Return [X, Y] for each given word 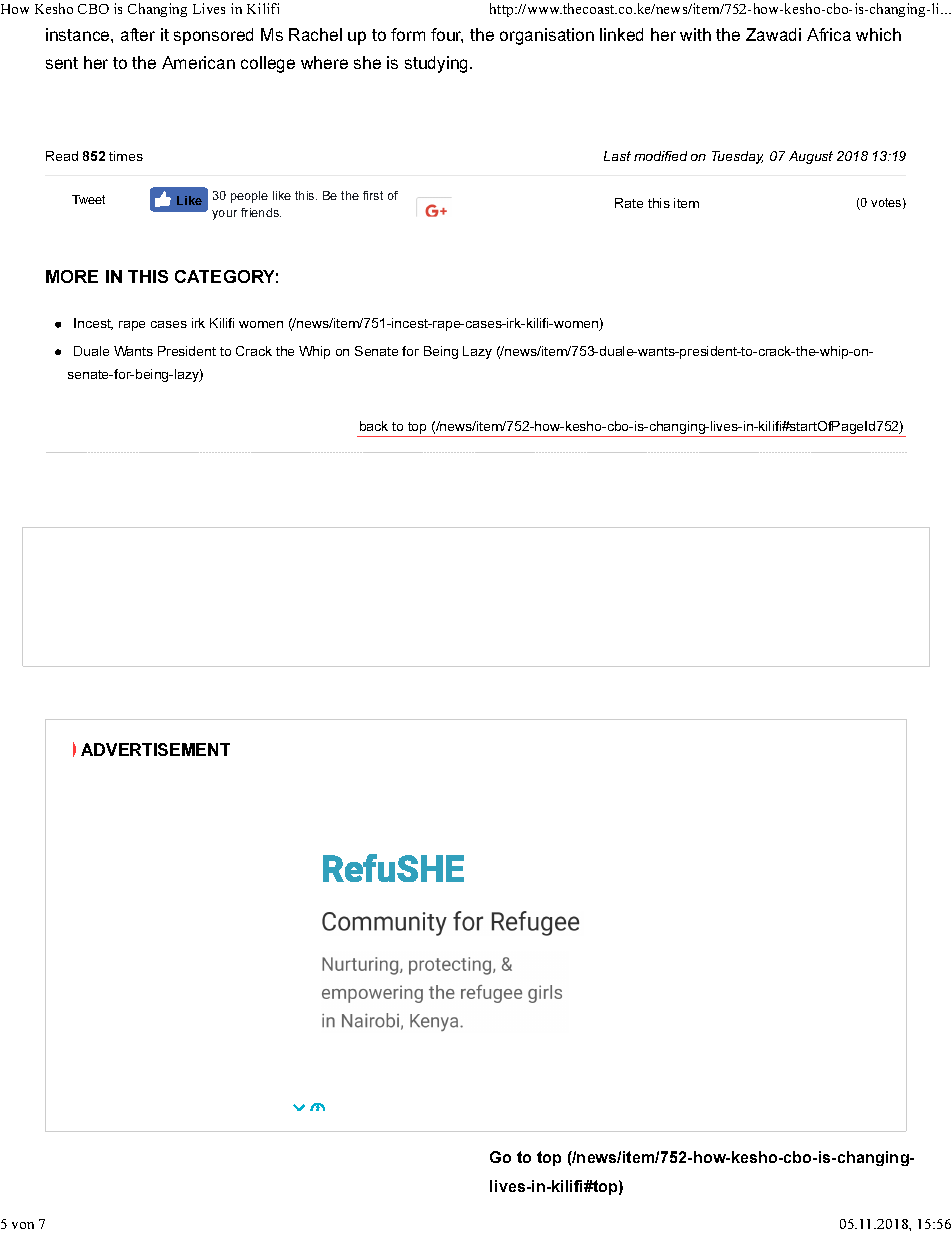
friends [261, 212]
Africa [829, 34]
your [224, 215]
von [23, 1225]
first [373, 195]
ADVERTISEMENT [155, 749]
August [811, 157]
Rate [629, 203]
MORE [72, 276]
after [138, 34]
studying [438, 64]
